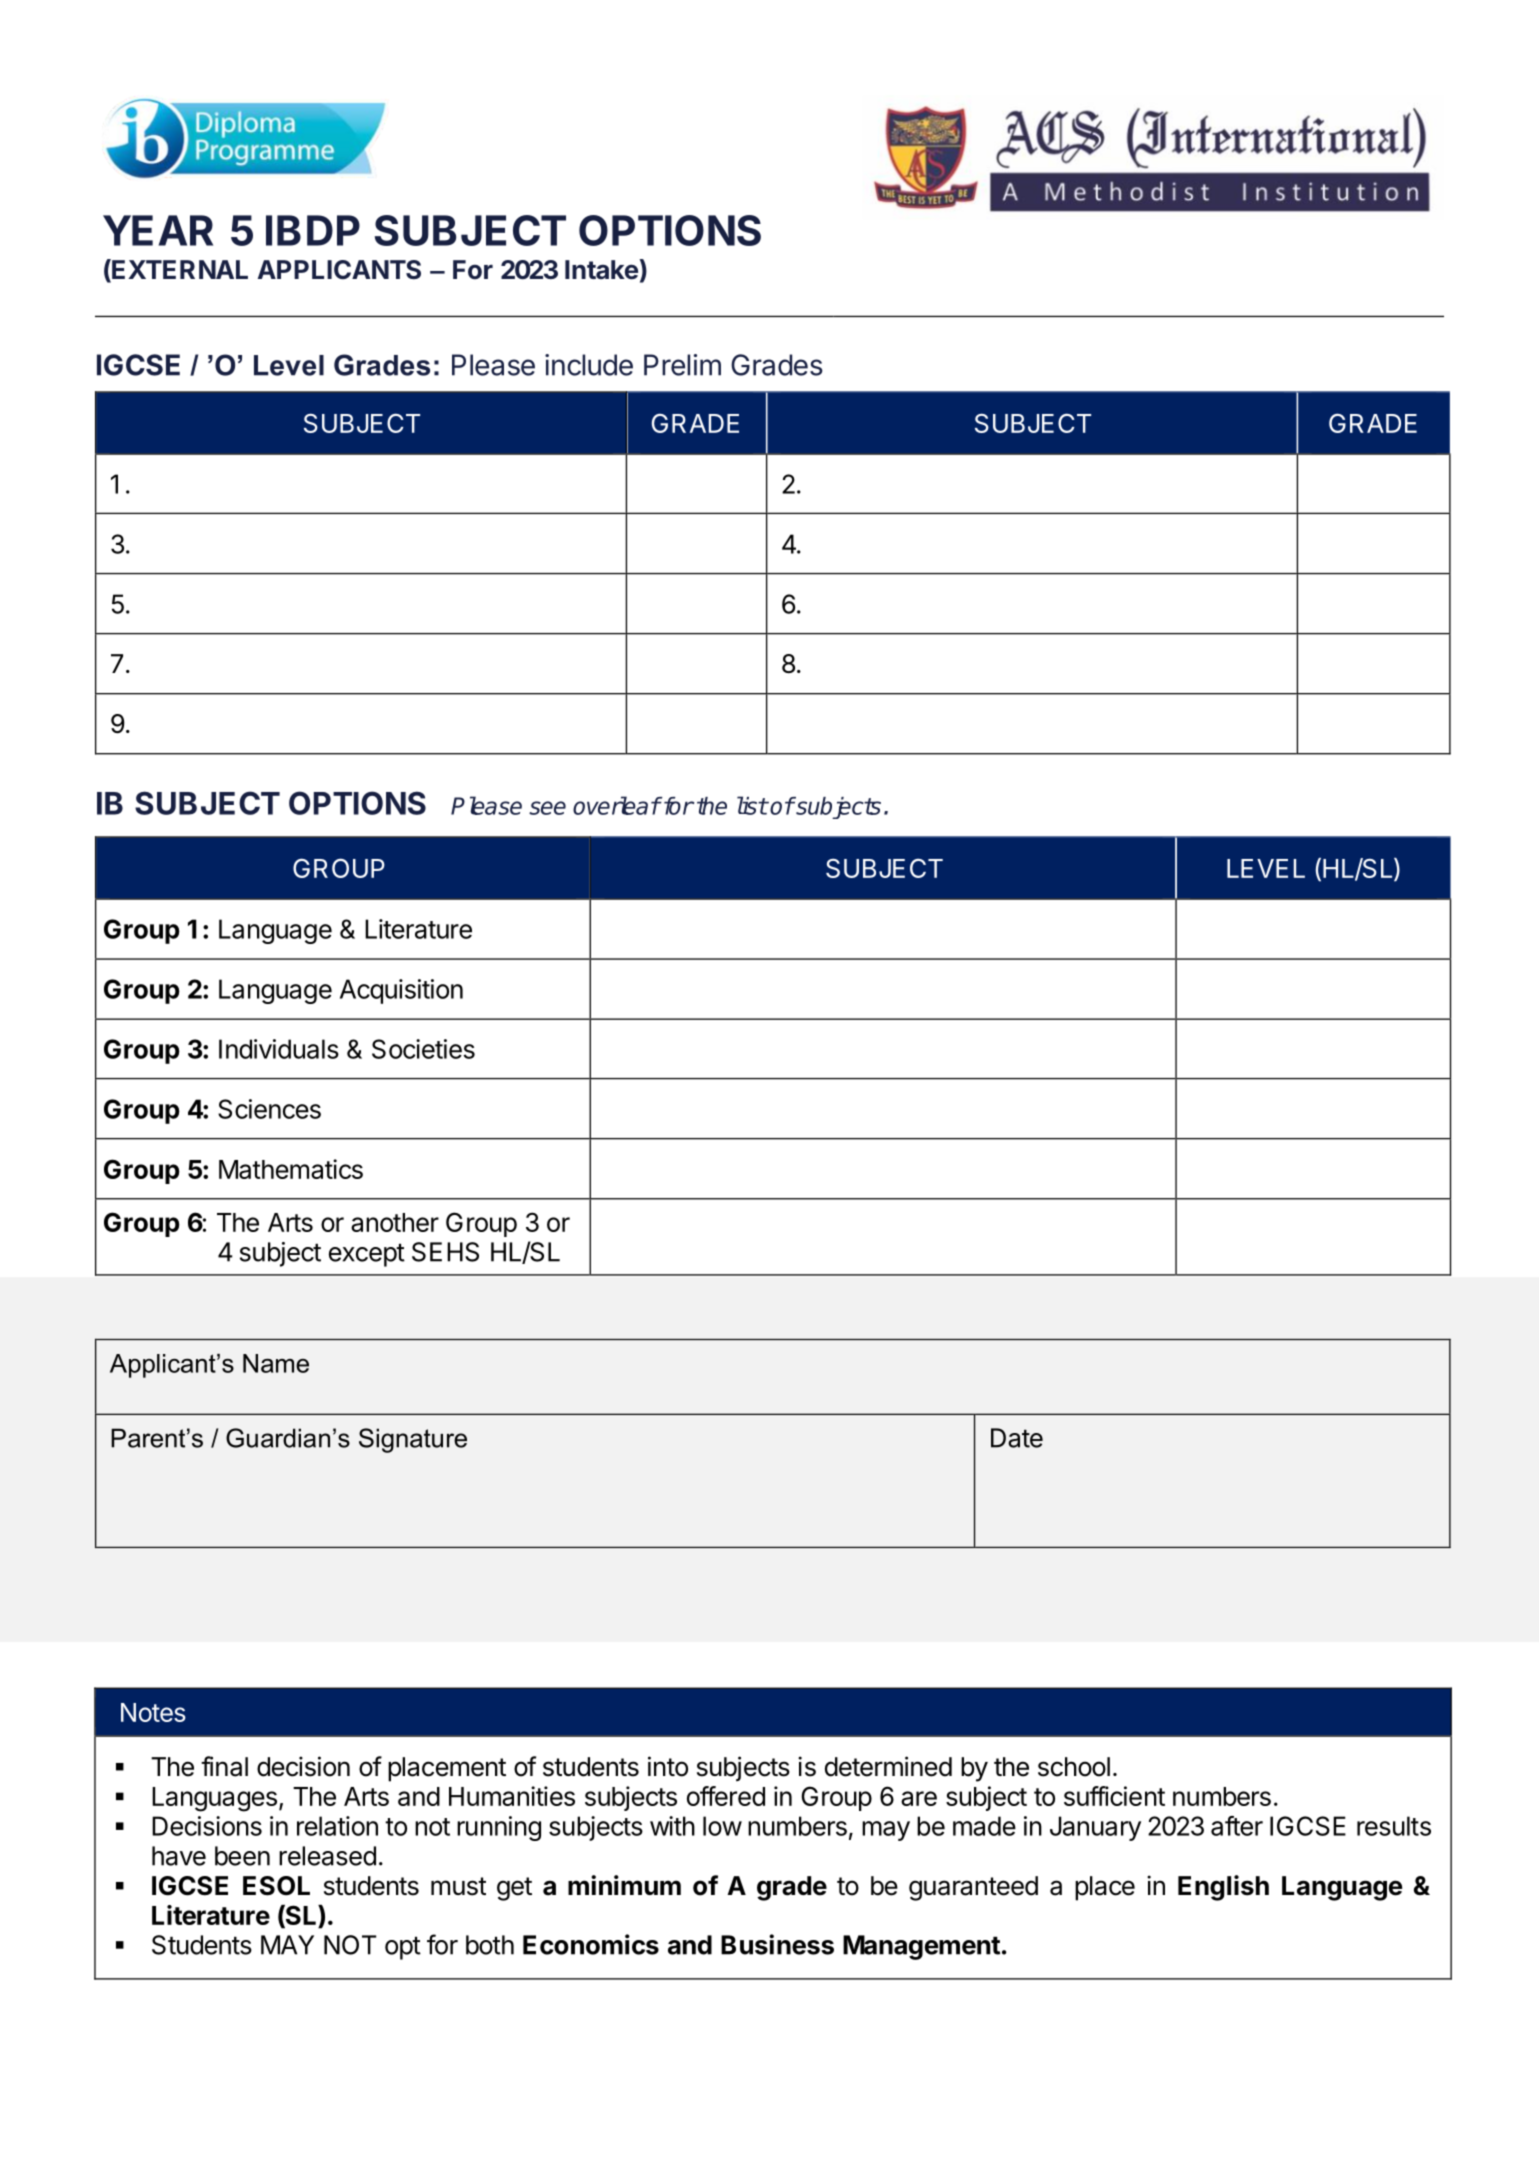 The width and height of the screenshot is (1539, 2172). Describe the element at coordinates (777, 1944) in the screenshot. I see `Business` at that location.
